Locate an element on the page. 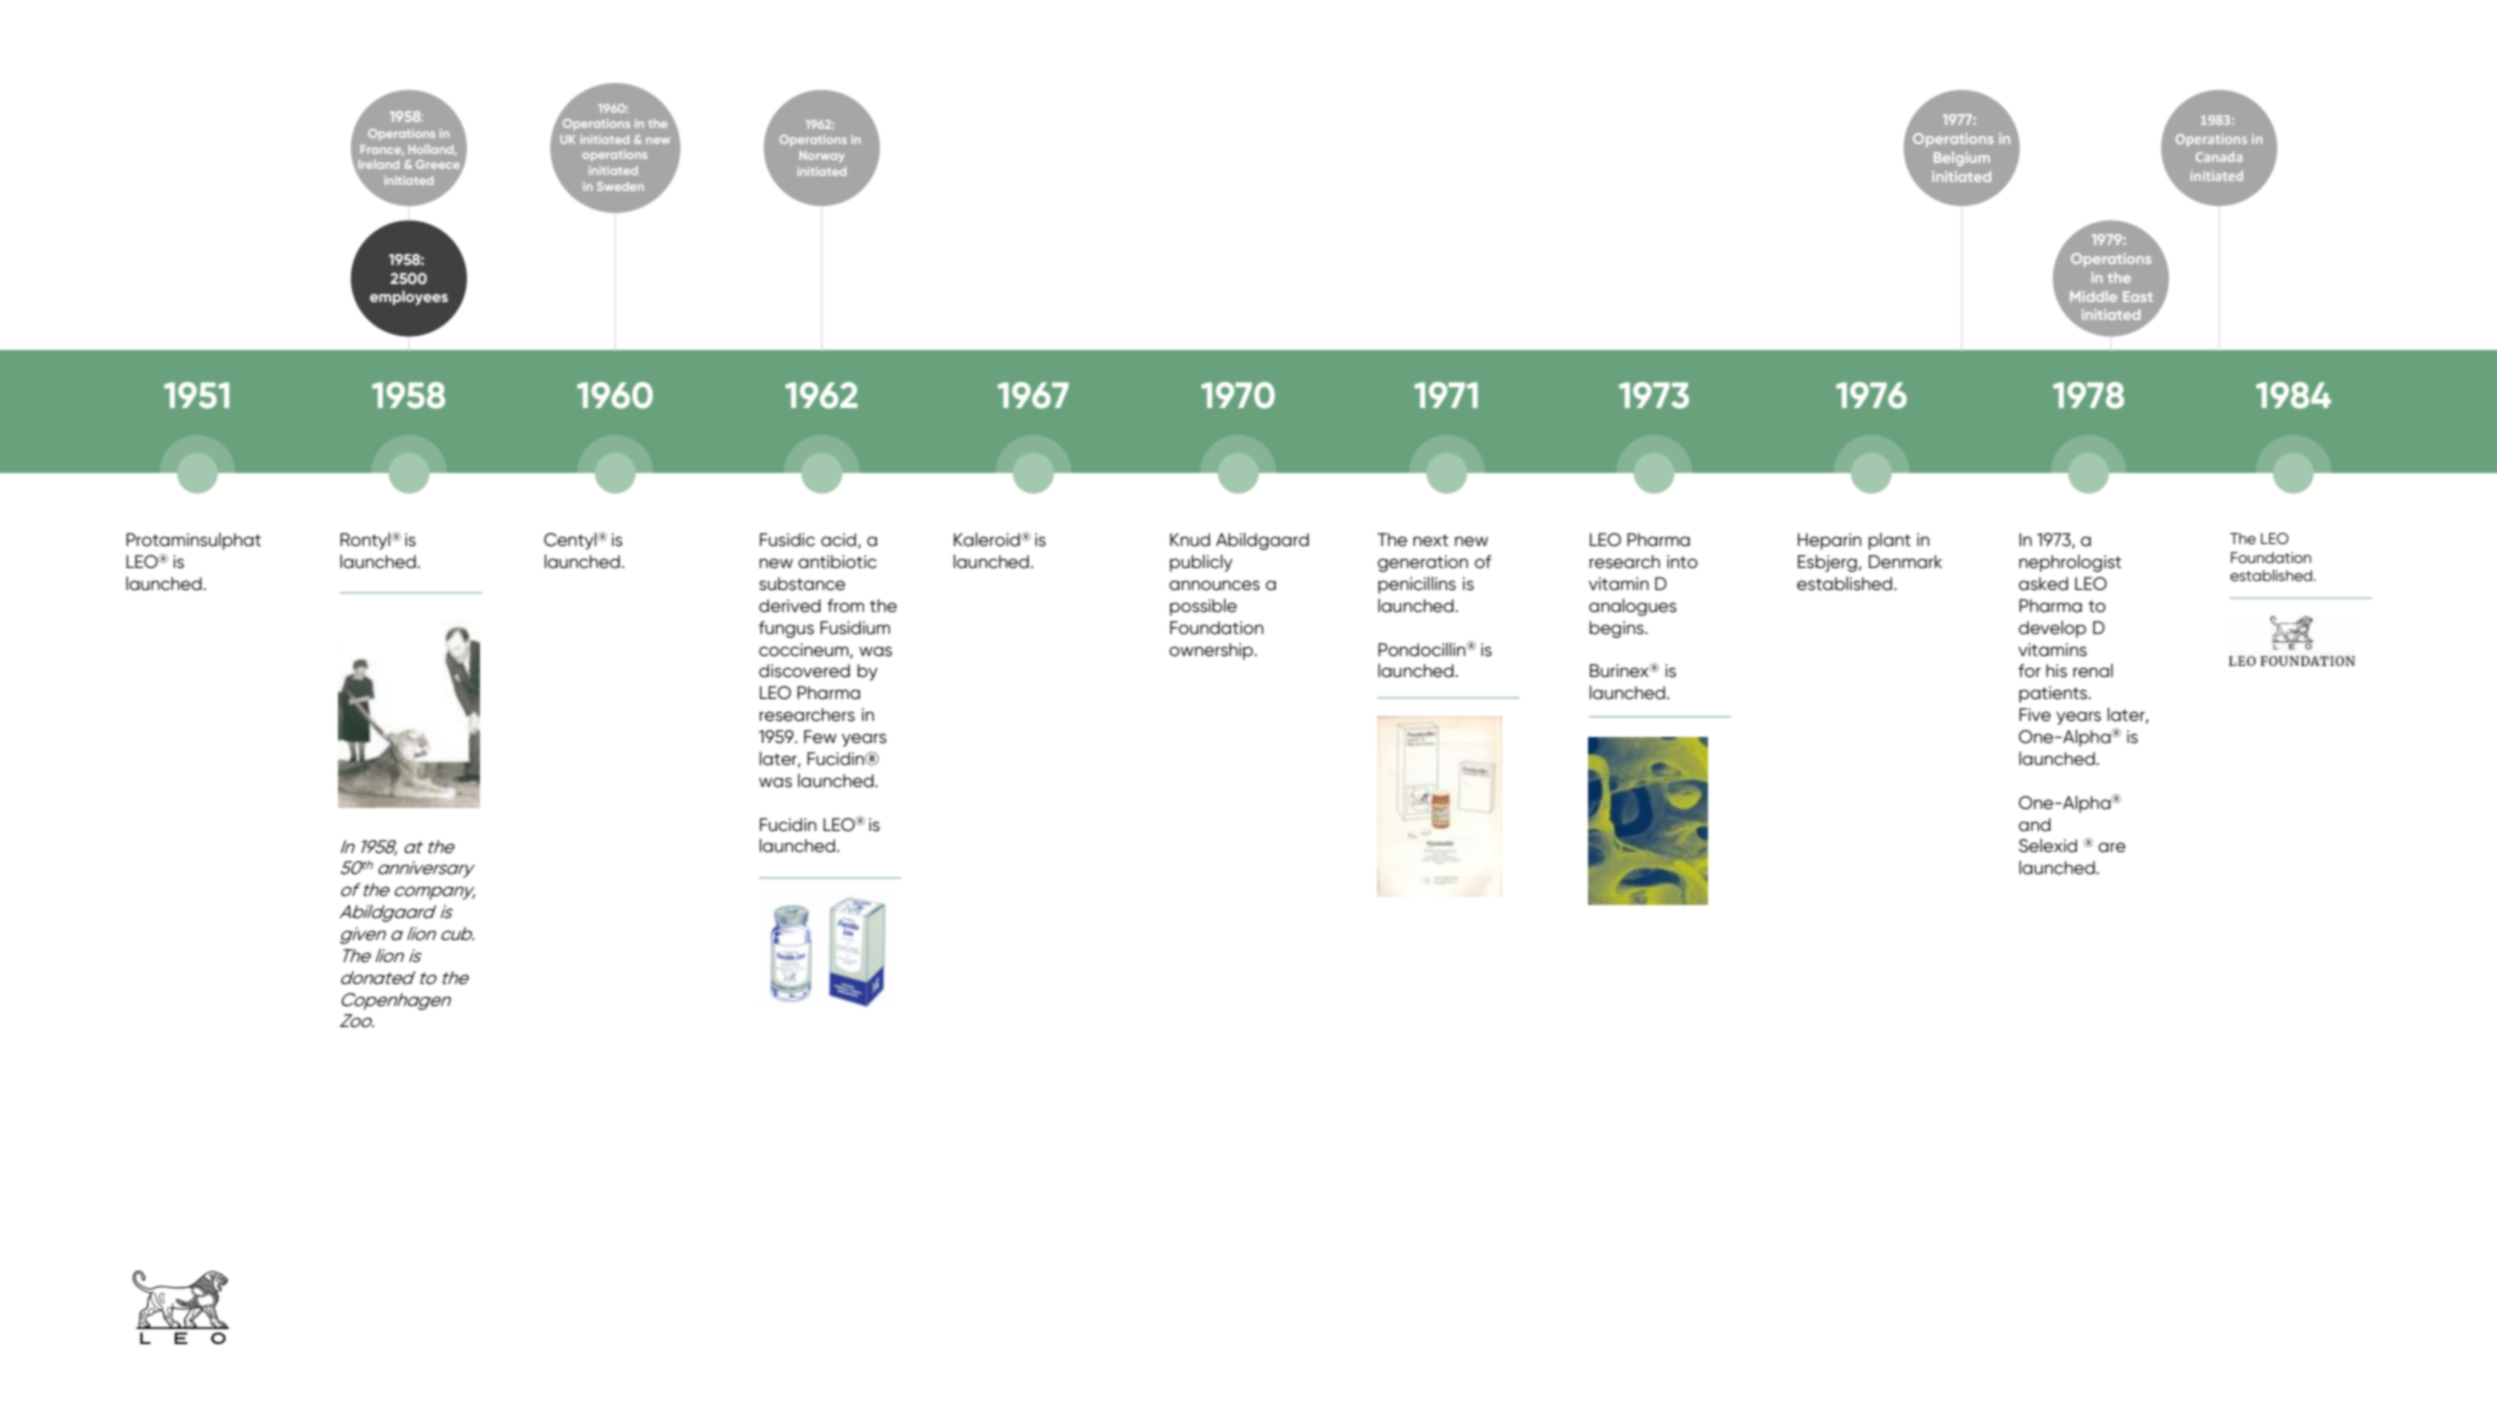 This image has height=1405, width=2497. plant is located at coordinates (1889, 541).
